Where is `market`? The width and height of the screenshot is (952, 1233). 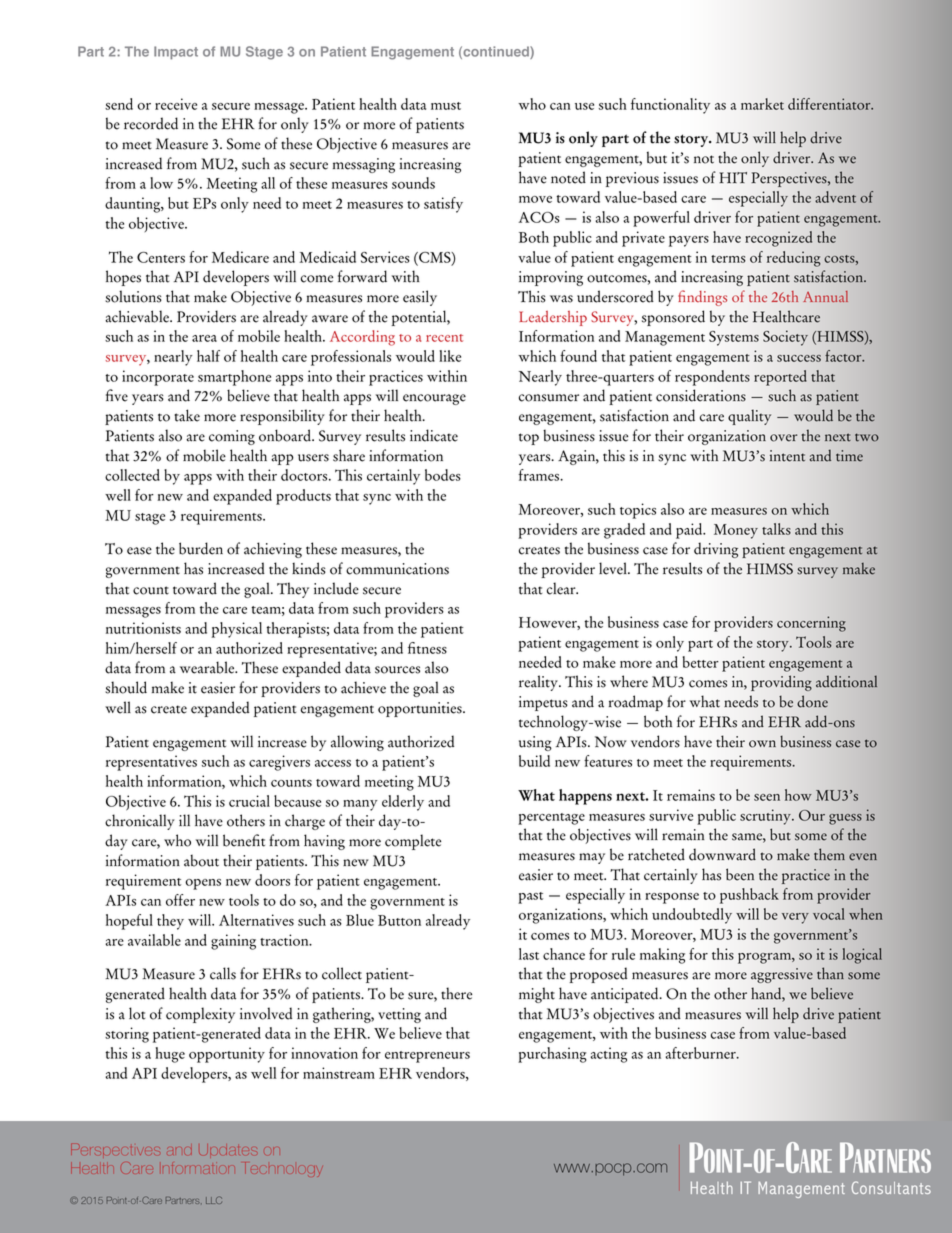
market is located at coordinates (762, 104).
